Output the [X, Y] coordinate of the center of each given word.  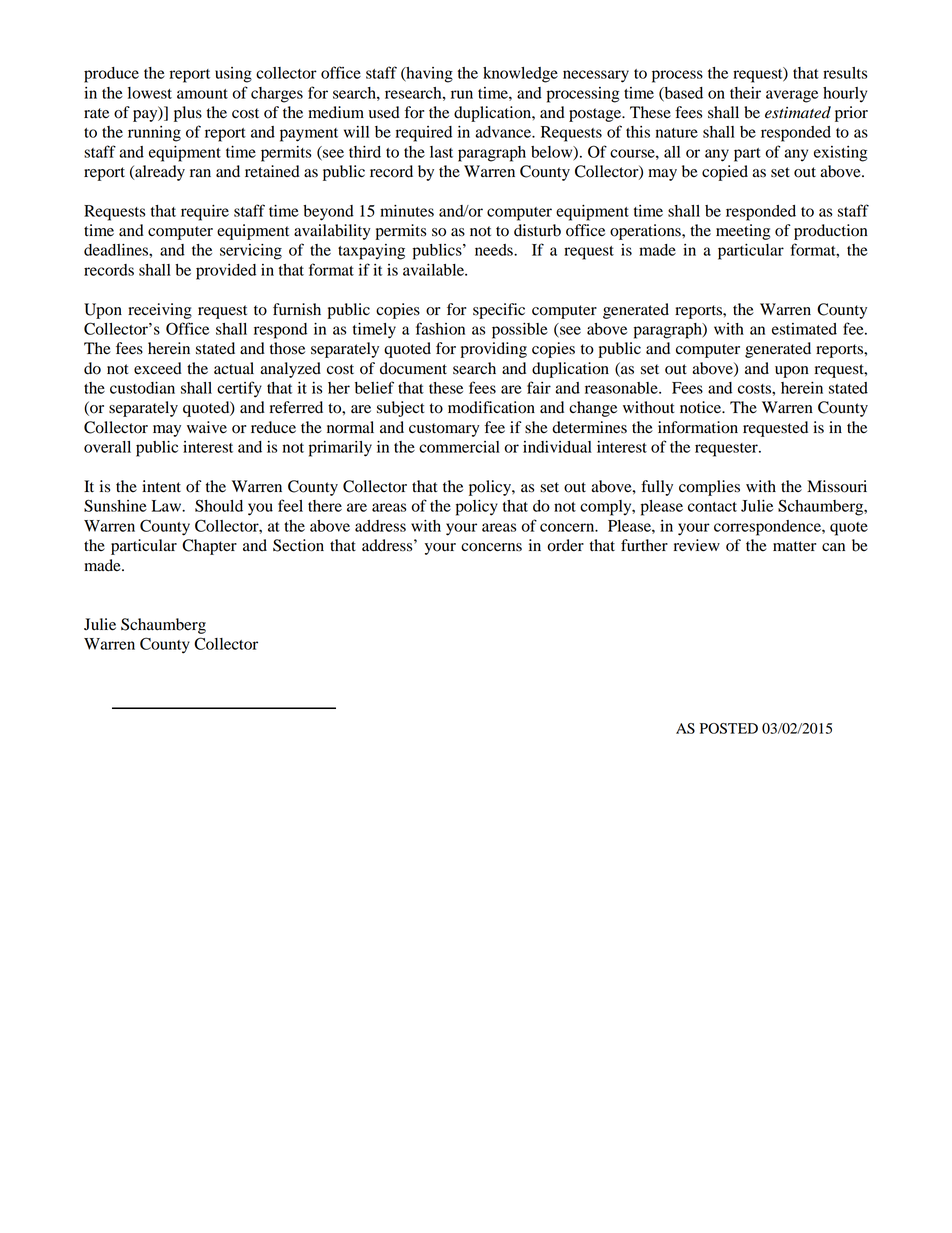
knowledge [520, 75]
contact [712, 507]
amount [202, 94]
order [566, 545]
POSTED [729, 728]
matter [794, 546]
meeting [743, 232]
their [745, 93]
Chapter [209, 547]
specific [499, 311]
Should [219, 505]
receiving [160, 311]
